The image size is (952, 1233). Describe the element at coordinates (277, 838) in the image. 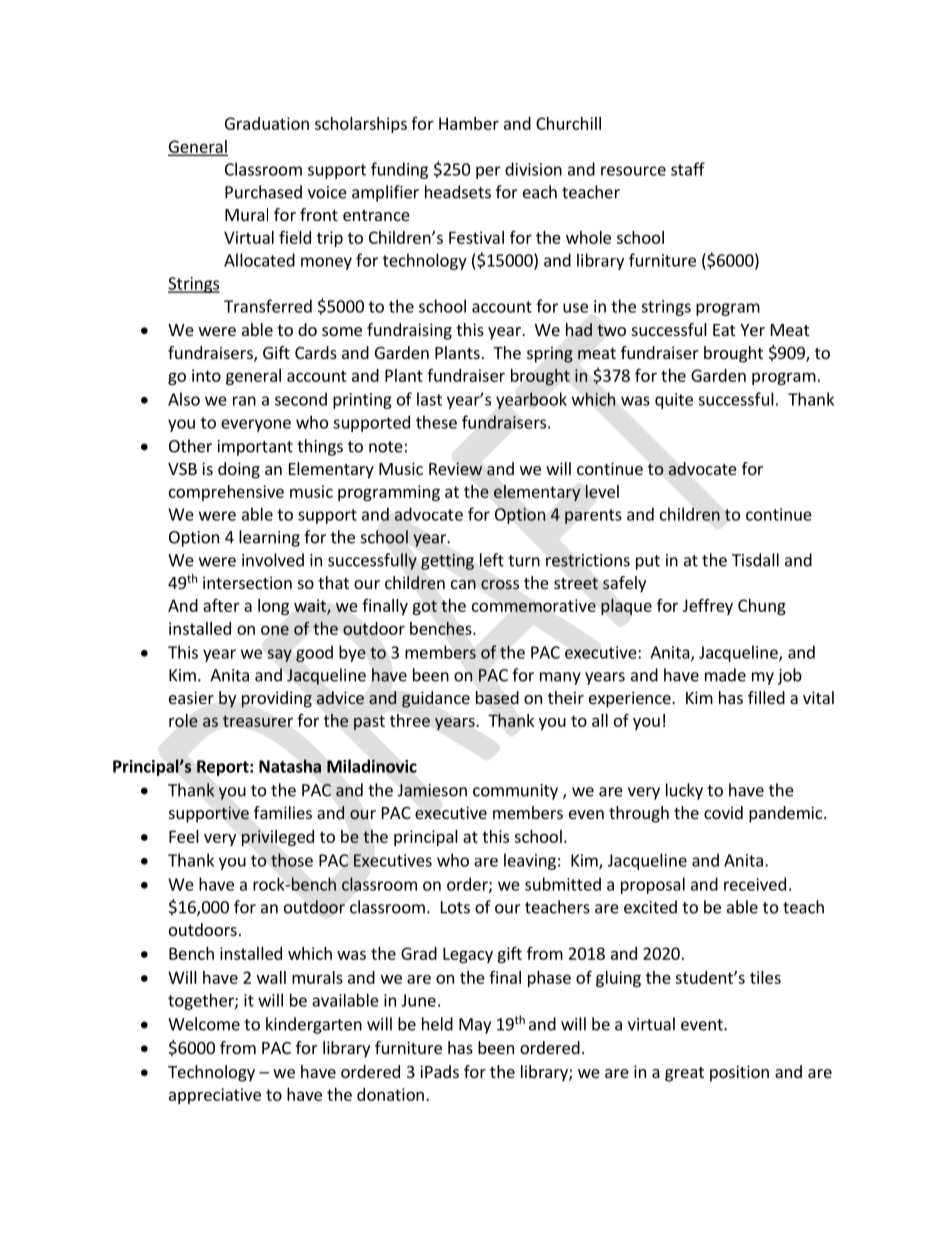

I see `privileged` at that location.
